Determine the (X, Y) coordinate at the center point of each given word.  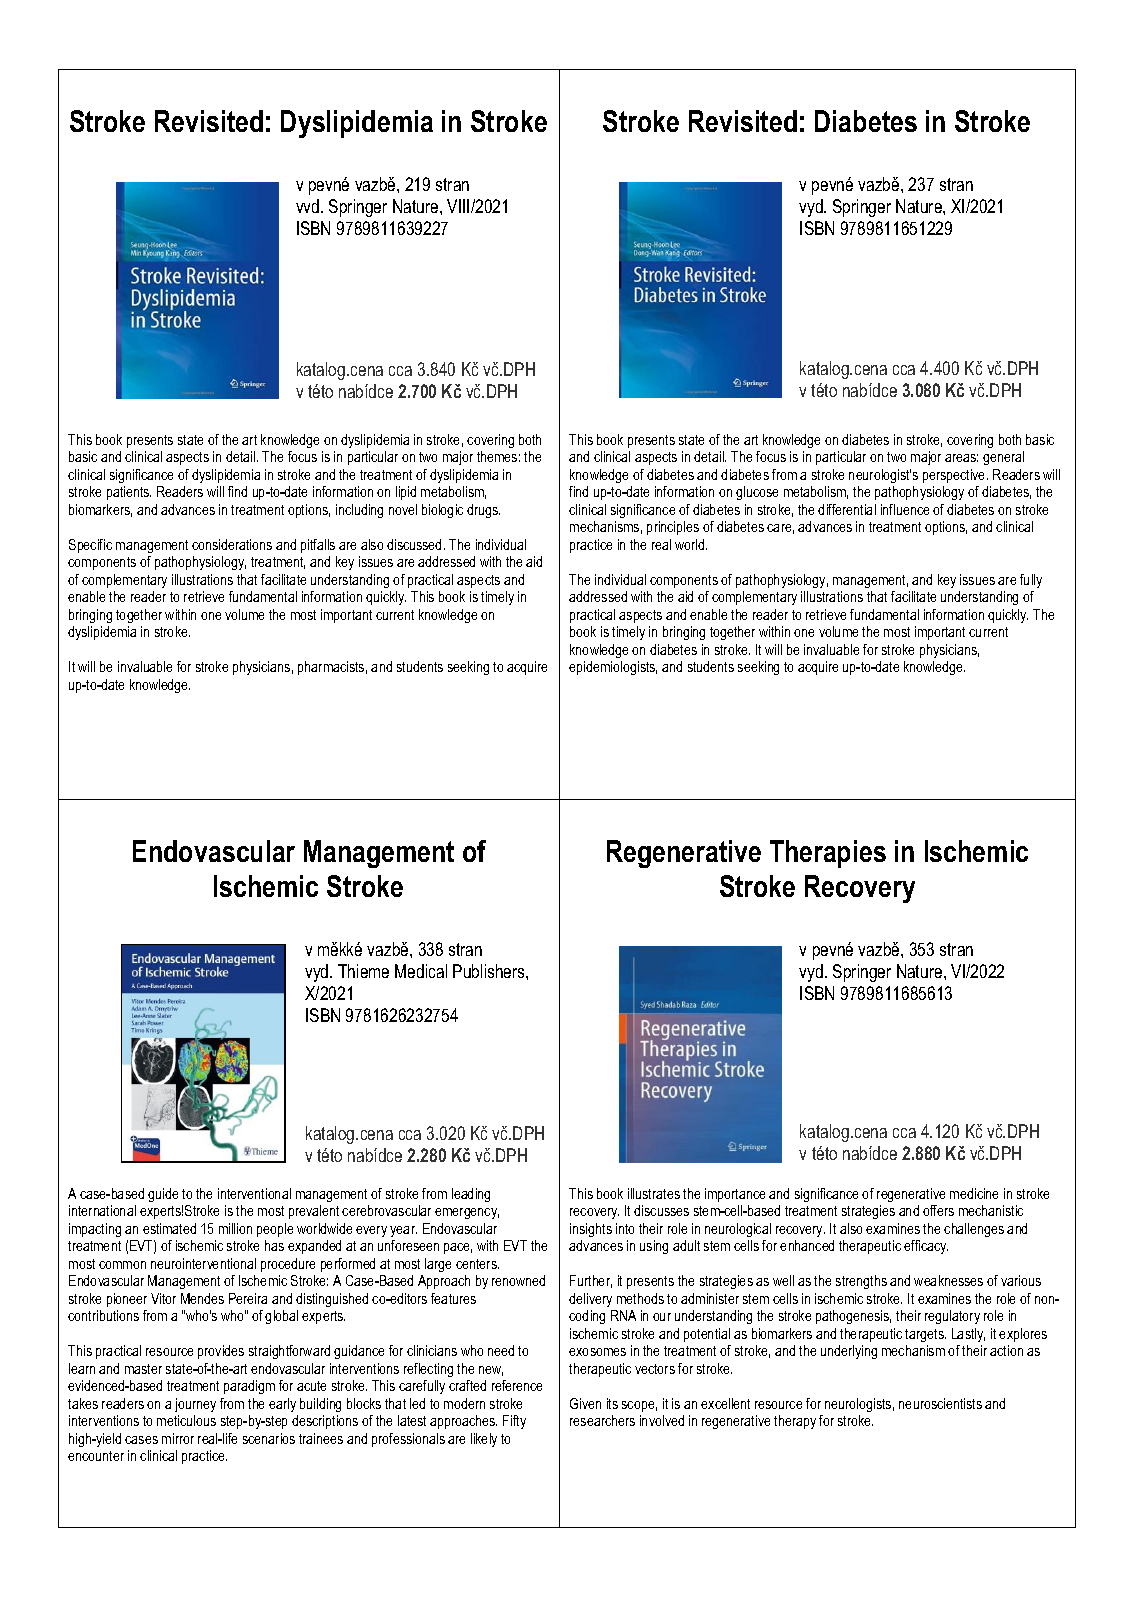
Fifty (514, 1422)
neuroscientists (940, 1403)
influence (905, 509)
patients (129, 493)
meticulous (186, 1420)
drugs (483, 511)
